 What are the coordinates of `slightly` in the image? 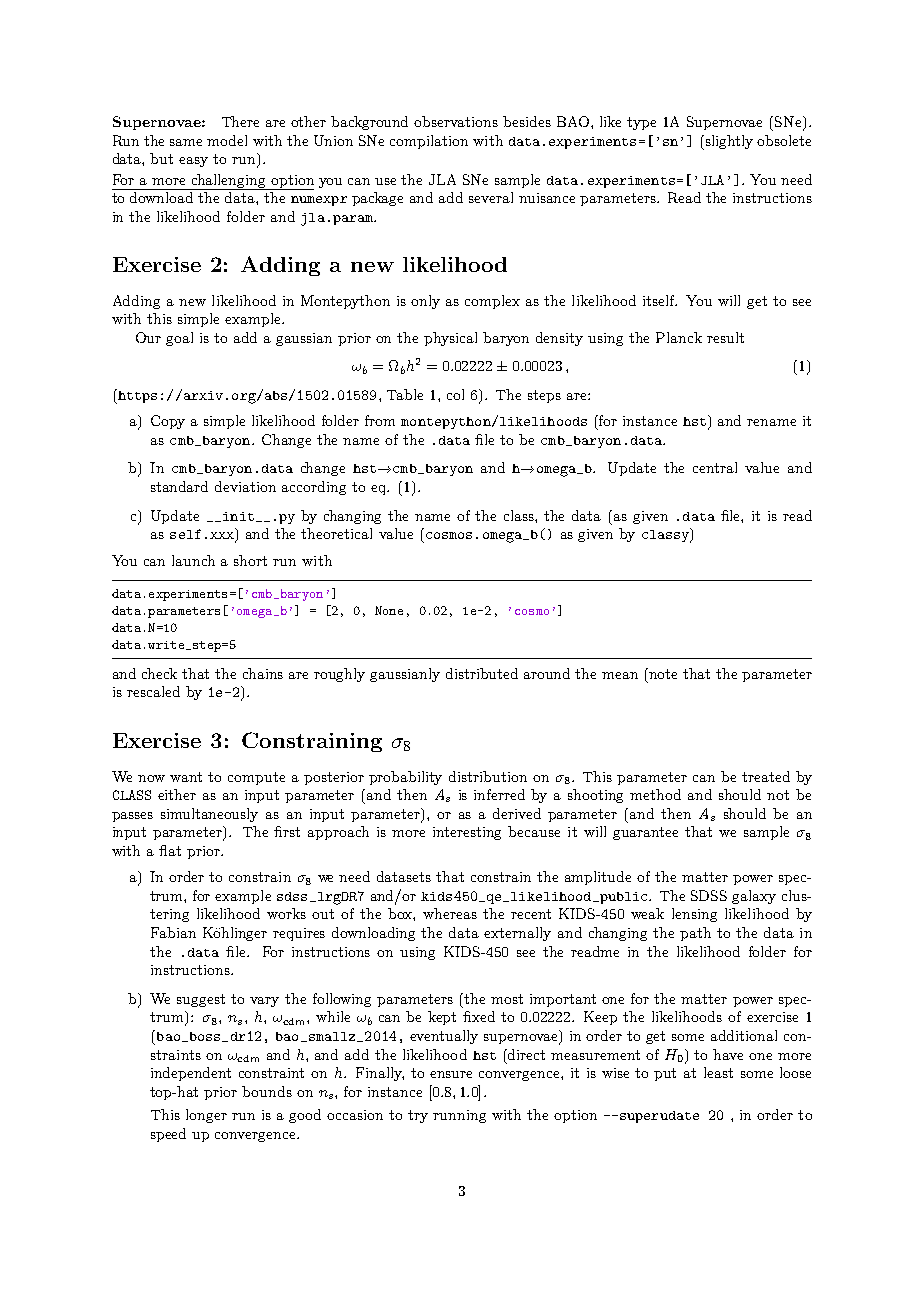 It's located at (728, 142).
